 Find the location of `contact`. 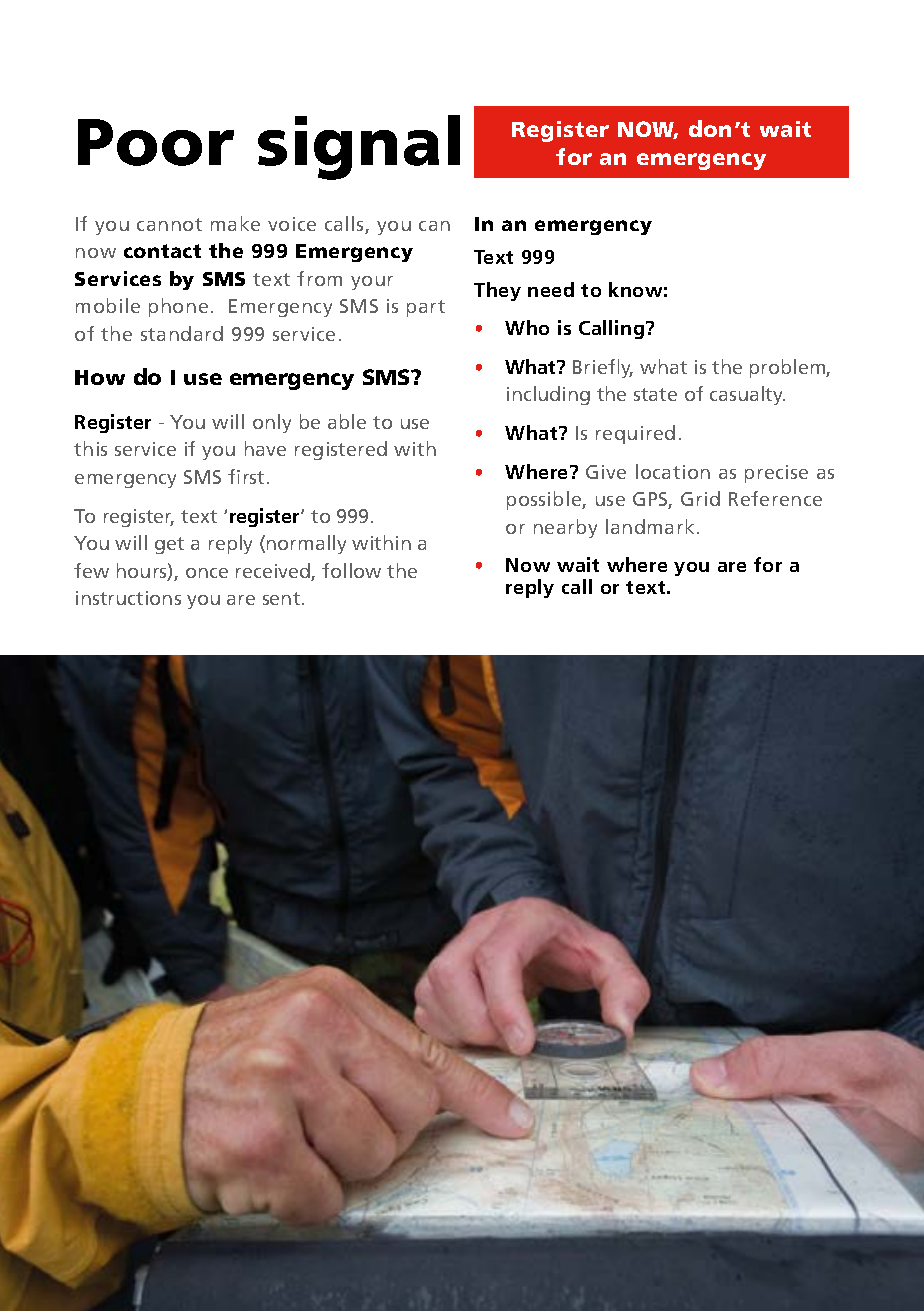

contact is located at coordinates (162, 251).
